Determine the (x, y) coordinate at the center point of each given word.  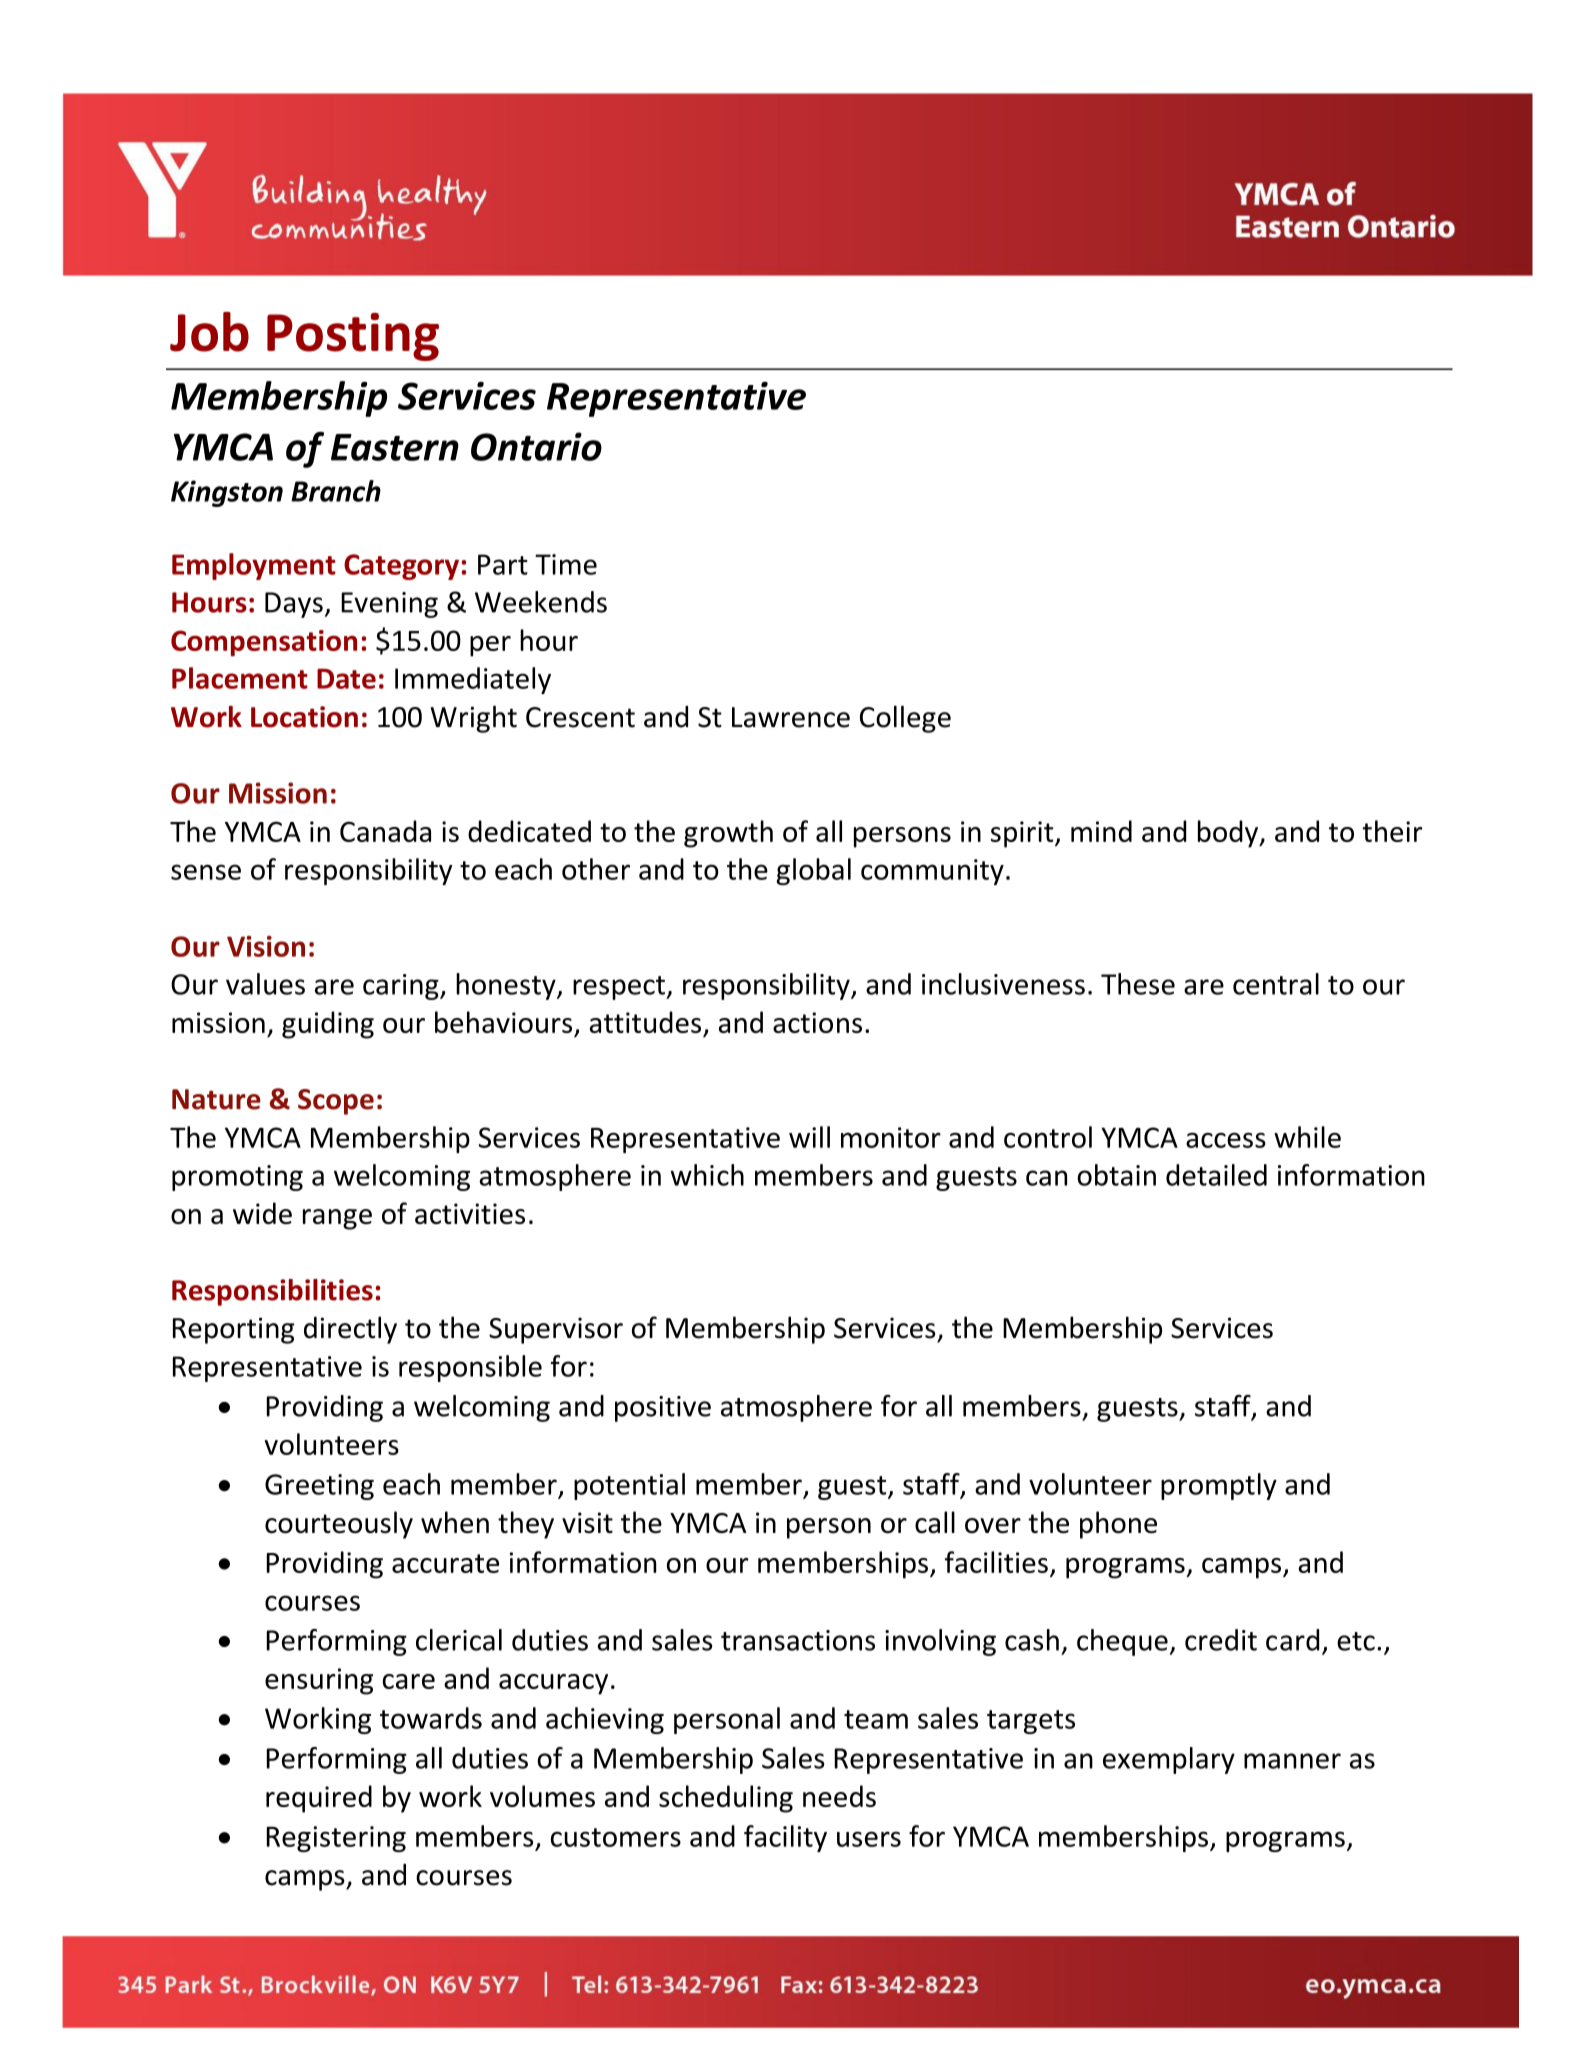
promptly (1219, 1486)
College (905, 719)
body (1229, 834)
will (809, 1137)
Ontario (536, 446)
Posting (353, 337)
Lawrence (791, 717)
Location (304, 717)
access (1226, 1140)
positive (663, 1409)
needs (839, 1796)
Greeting (319, 1487)
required (319, 1799)
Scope (336, 1102)
